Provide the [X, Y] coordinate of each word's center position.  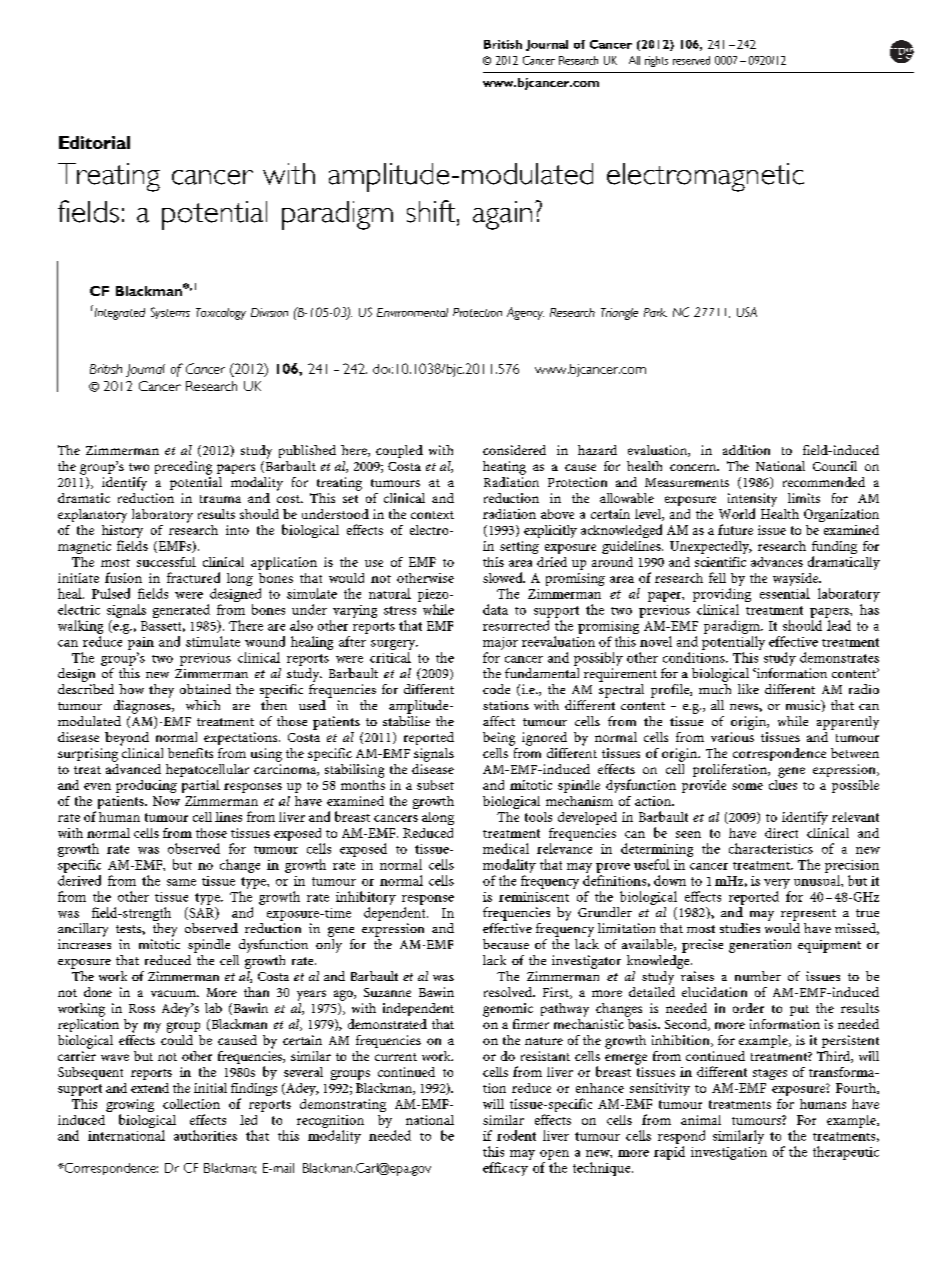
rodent [516, 1135]
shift [432, 212]
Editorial [94, 142]
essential [785, 593]
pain [141, 643]
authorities [205, 1135]
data [495, 609]
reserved [691, 60]
